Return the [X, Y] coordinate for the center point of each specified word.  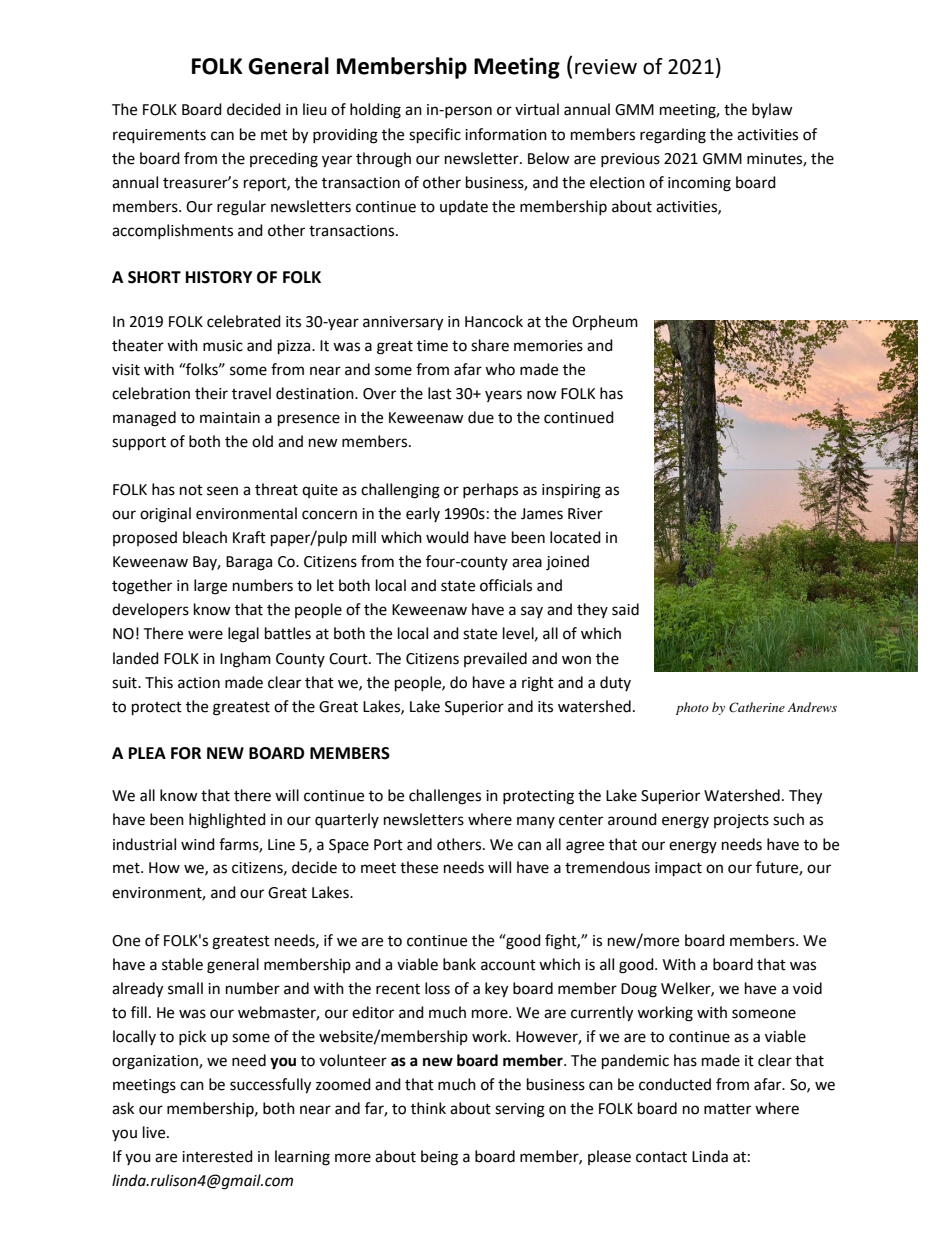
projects [741, 821]
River [585, 514]
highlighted [227, 821]
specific [435, 136]
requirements [159, 136]
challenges [445, 797]
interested [217, 1156]
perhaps [490, 490]
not [191, 490]
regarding [673, 136]
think [428, 1108]
